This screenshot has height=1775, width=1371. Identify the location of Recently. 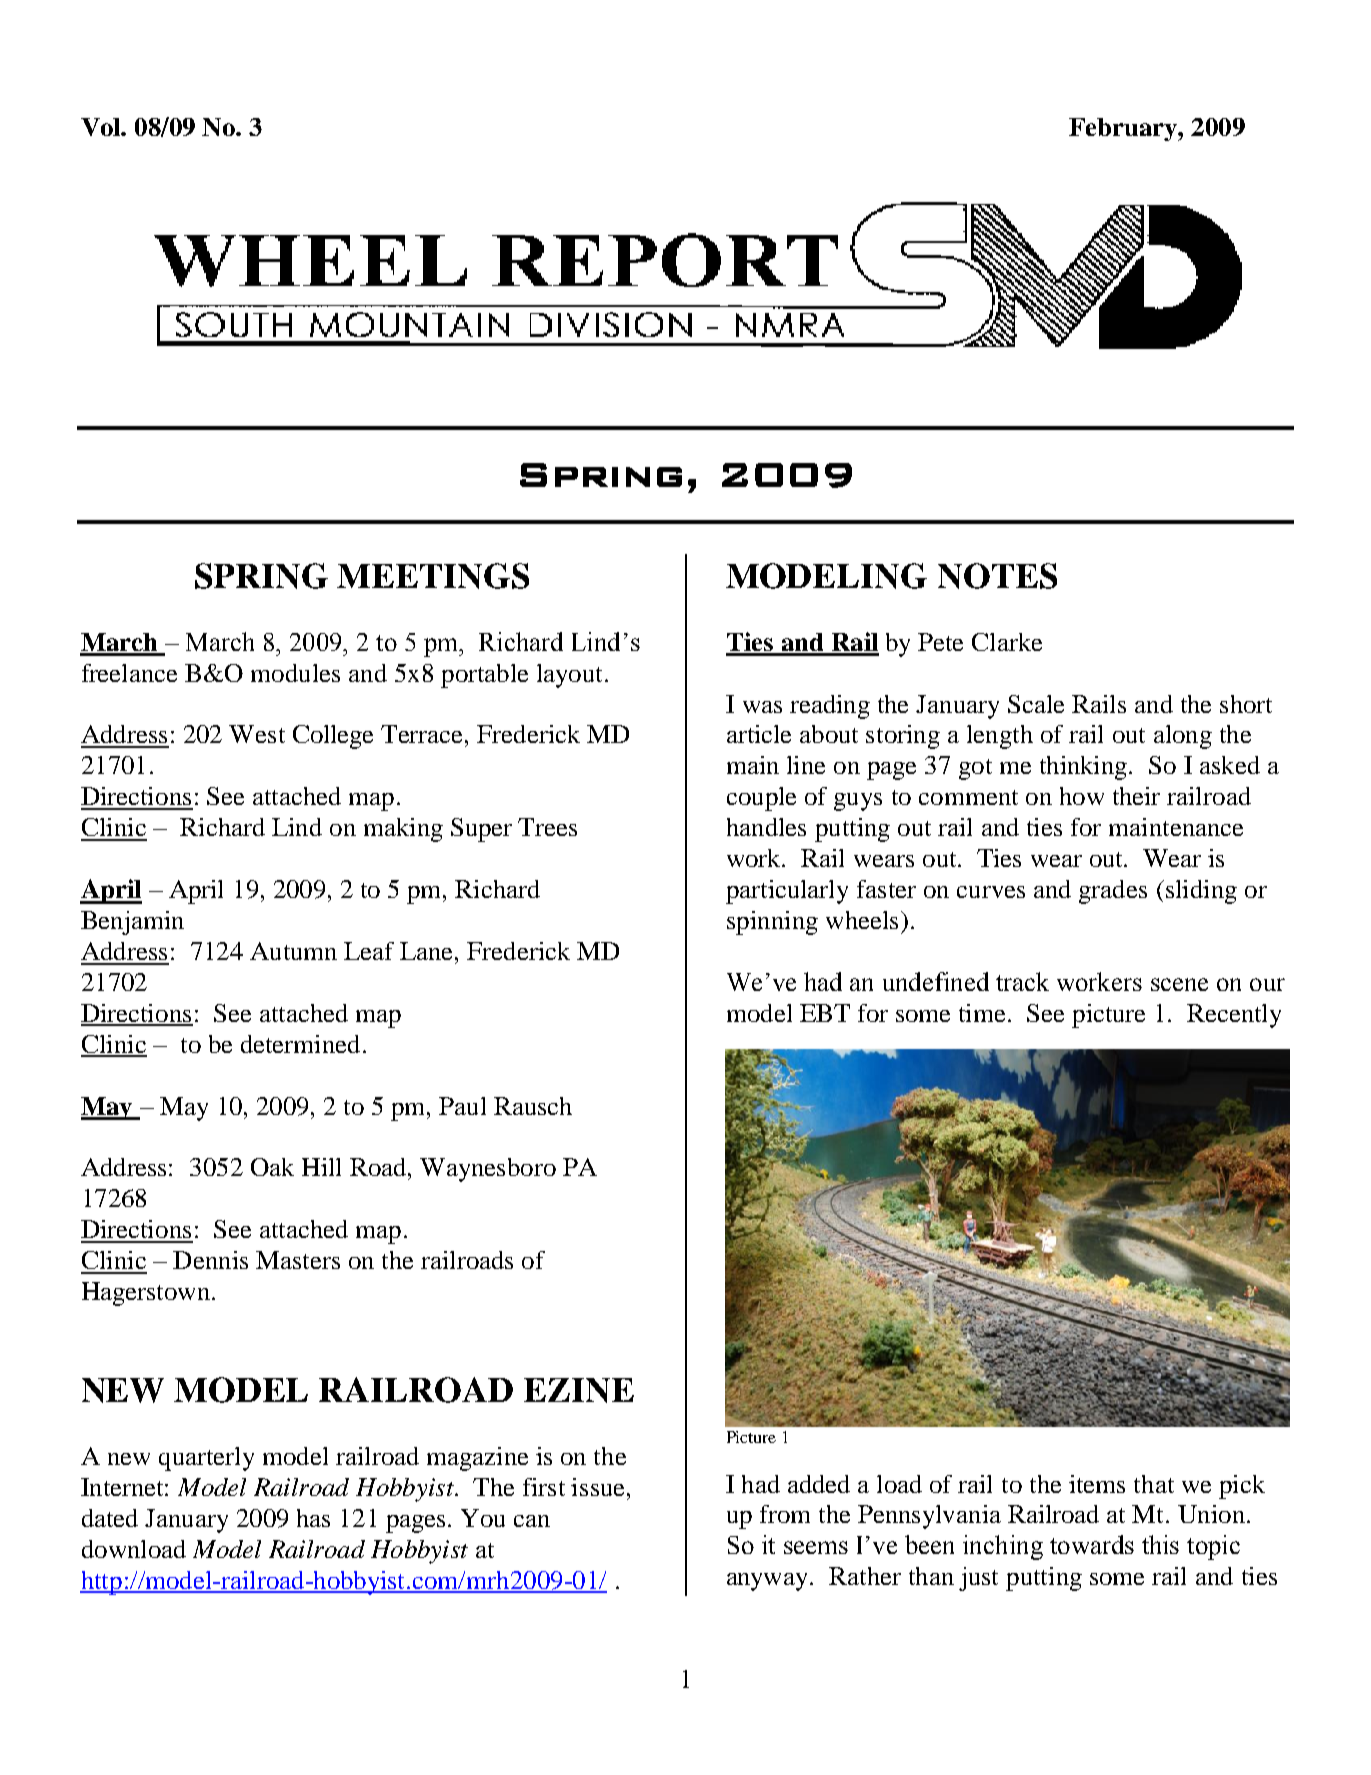
(1234, 1016).
